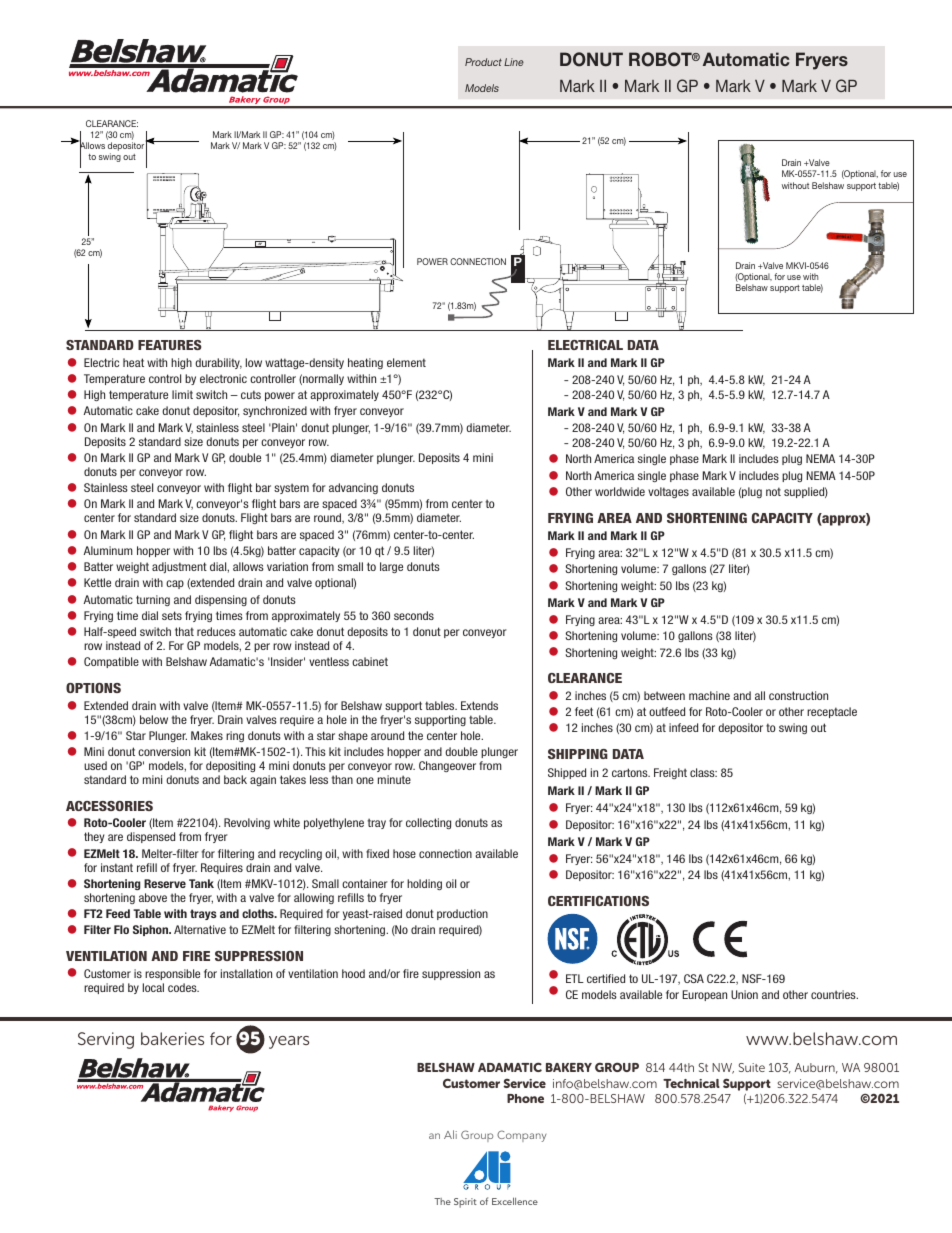 The height and width of the document is (1233, 952). I want to click on Spirit, so click(465, 1203).
